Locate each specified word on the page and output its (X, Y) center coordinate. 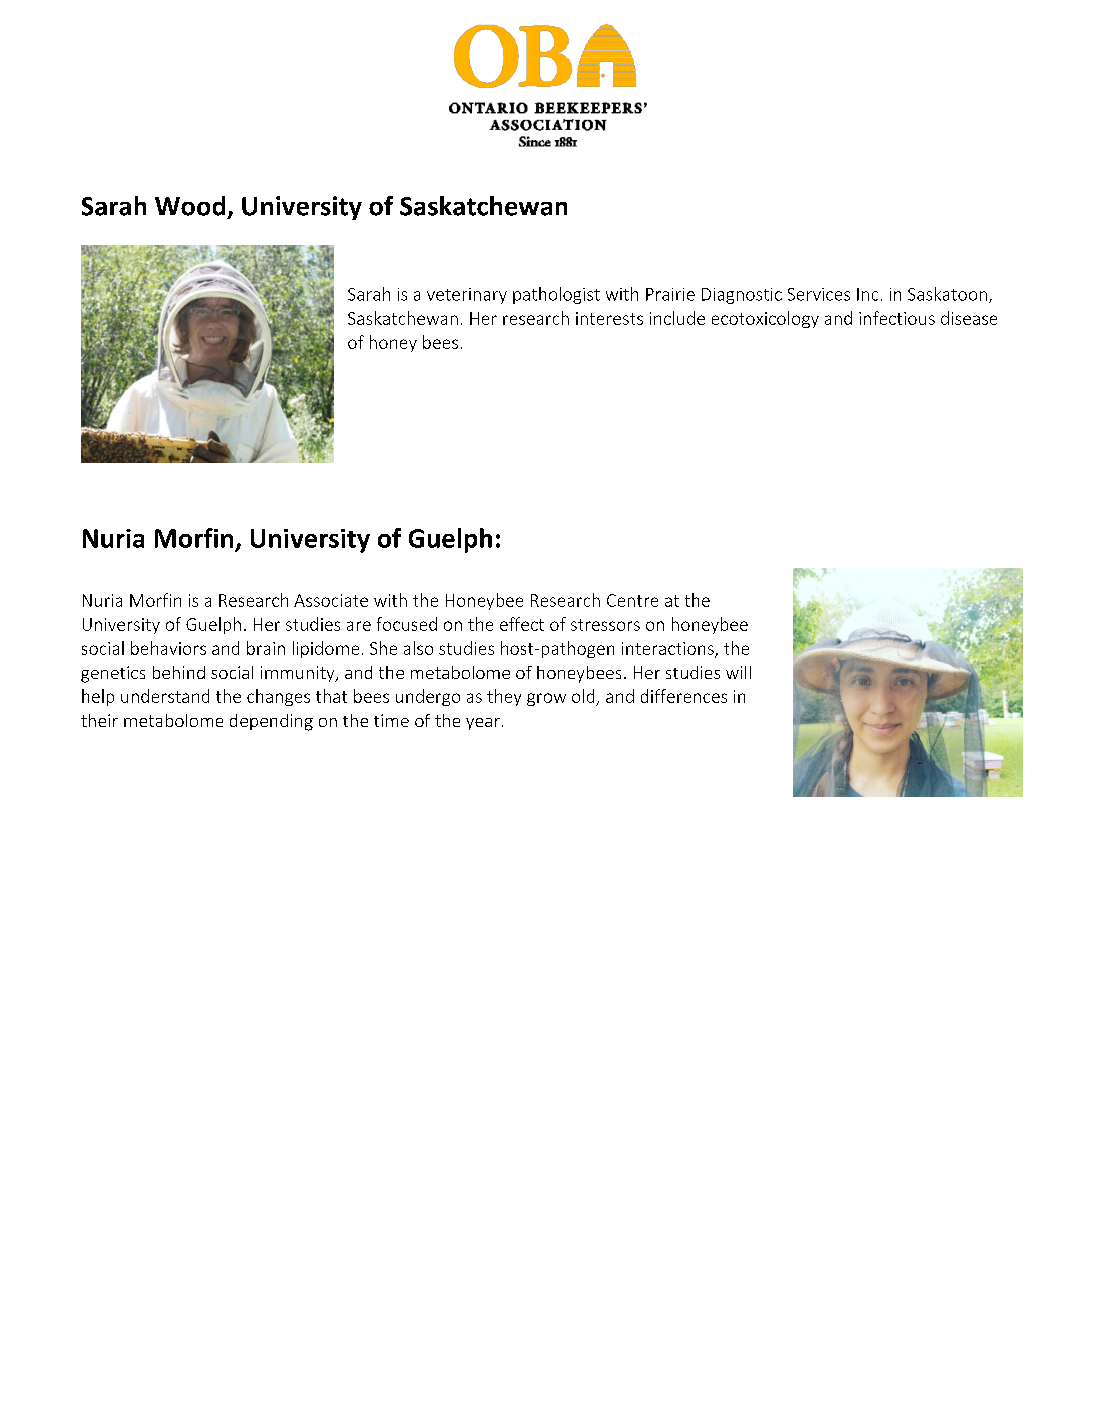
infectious (897, 318)
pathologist (556, 295)
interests (609, 318)
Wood (190, 206)
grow (546, 699)
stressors (605, 625)
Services (819, 294)
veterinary (467, 296)
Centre (632, 600)
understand (165, 696)
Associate (331, 600)
